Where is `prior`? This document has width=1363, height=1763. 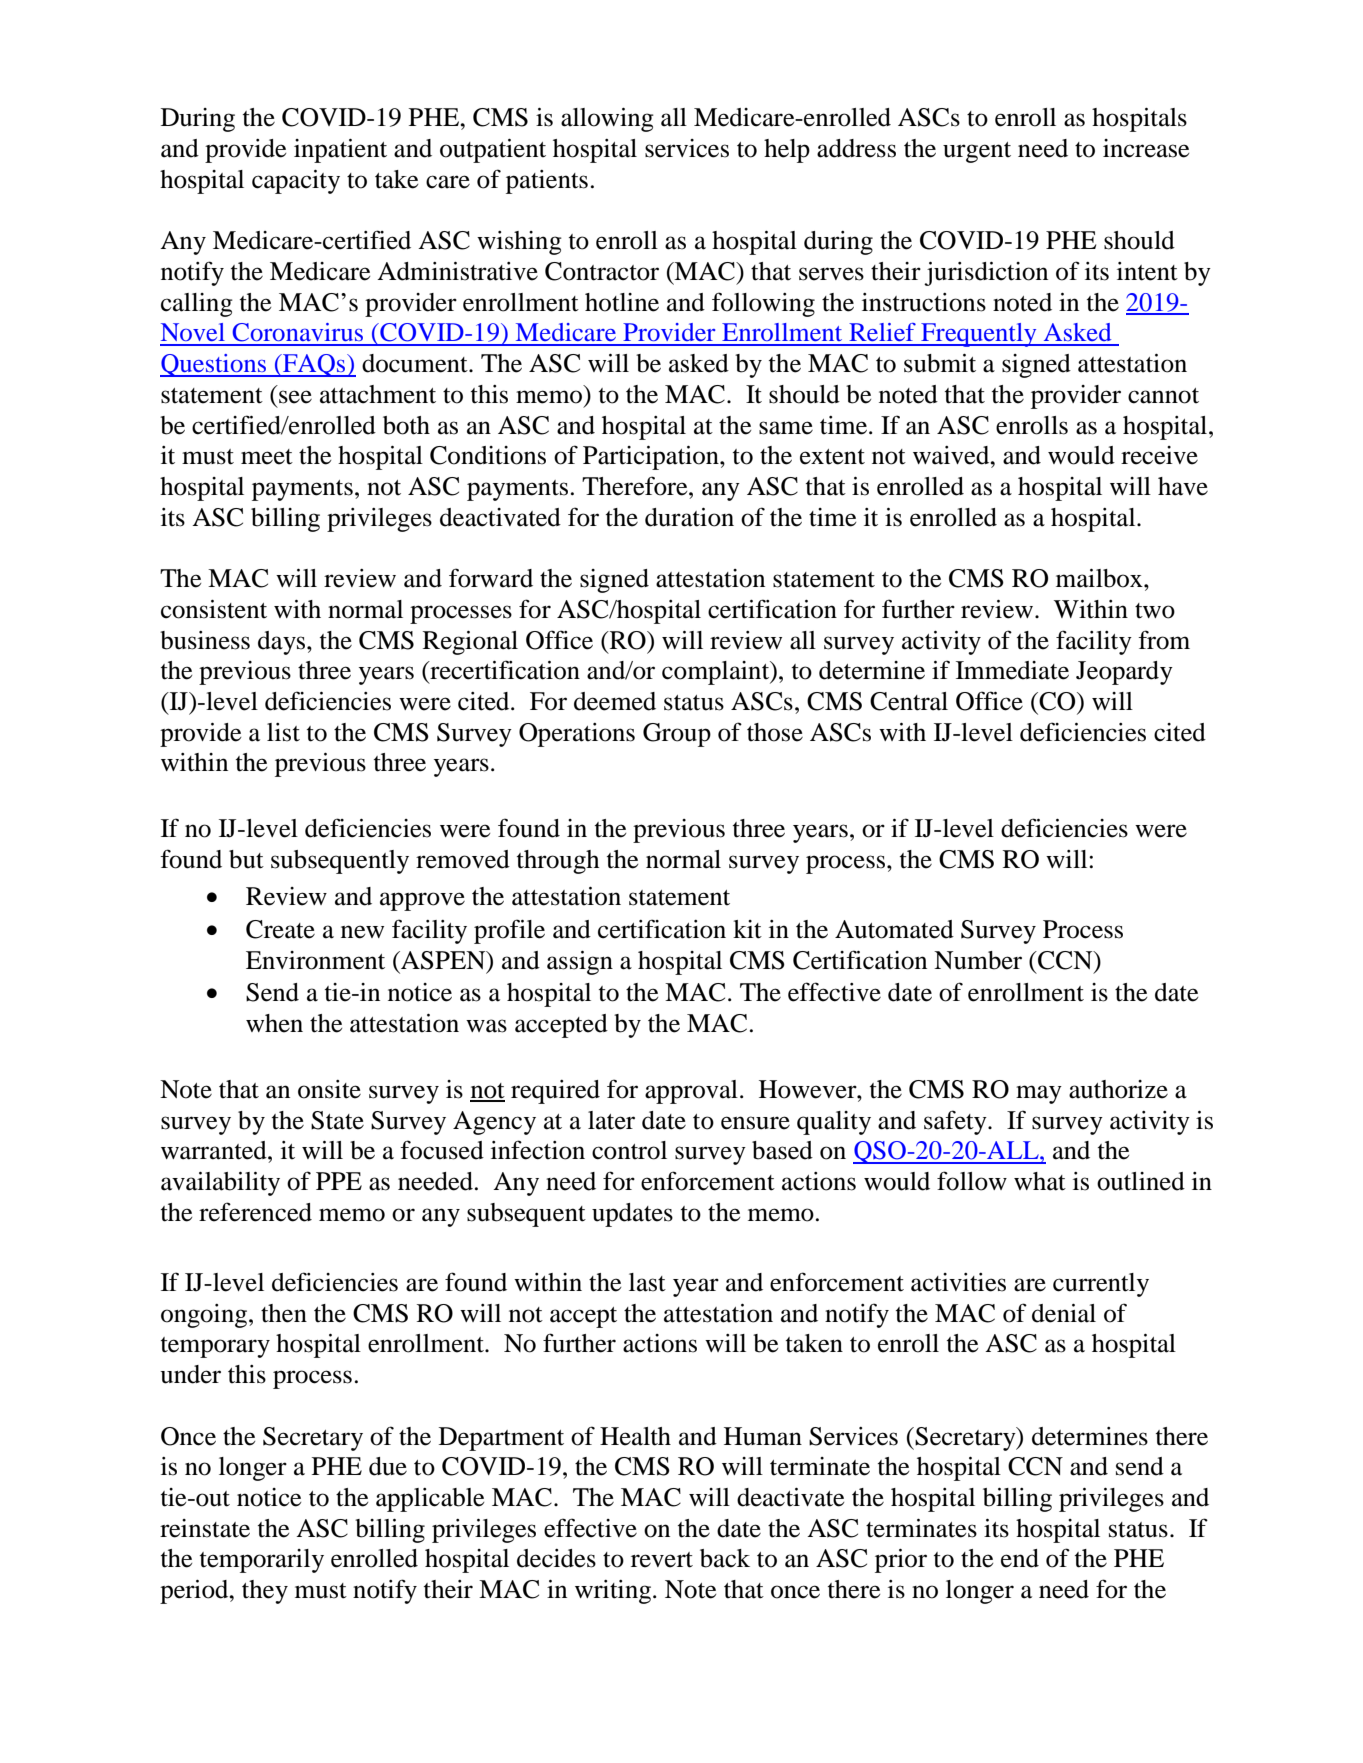 prior is located at coordinates (901, 1561).
